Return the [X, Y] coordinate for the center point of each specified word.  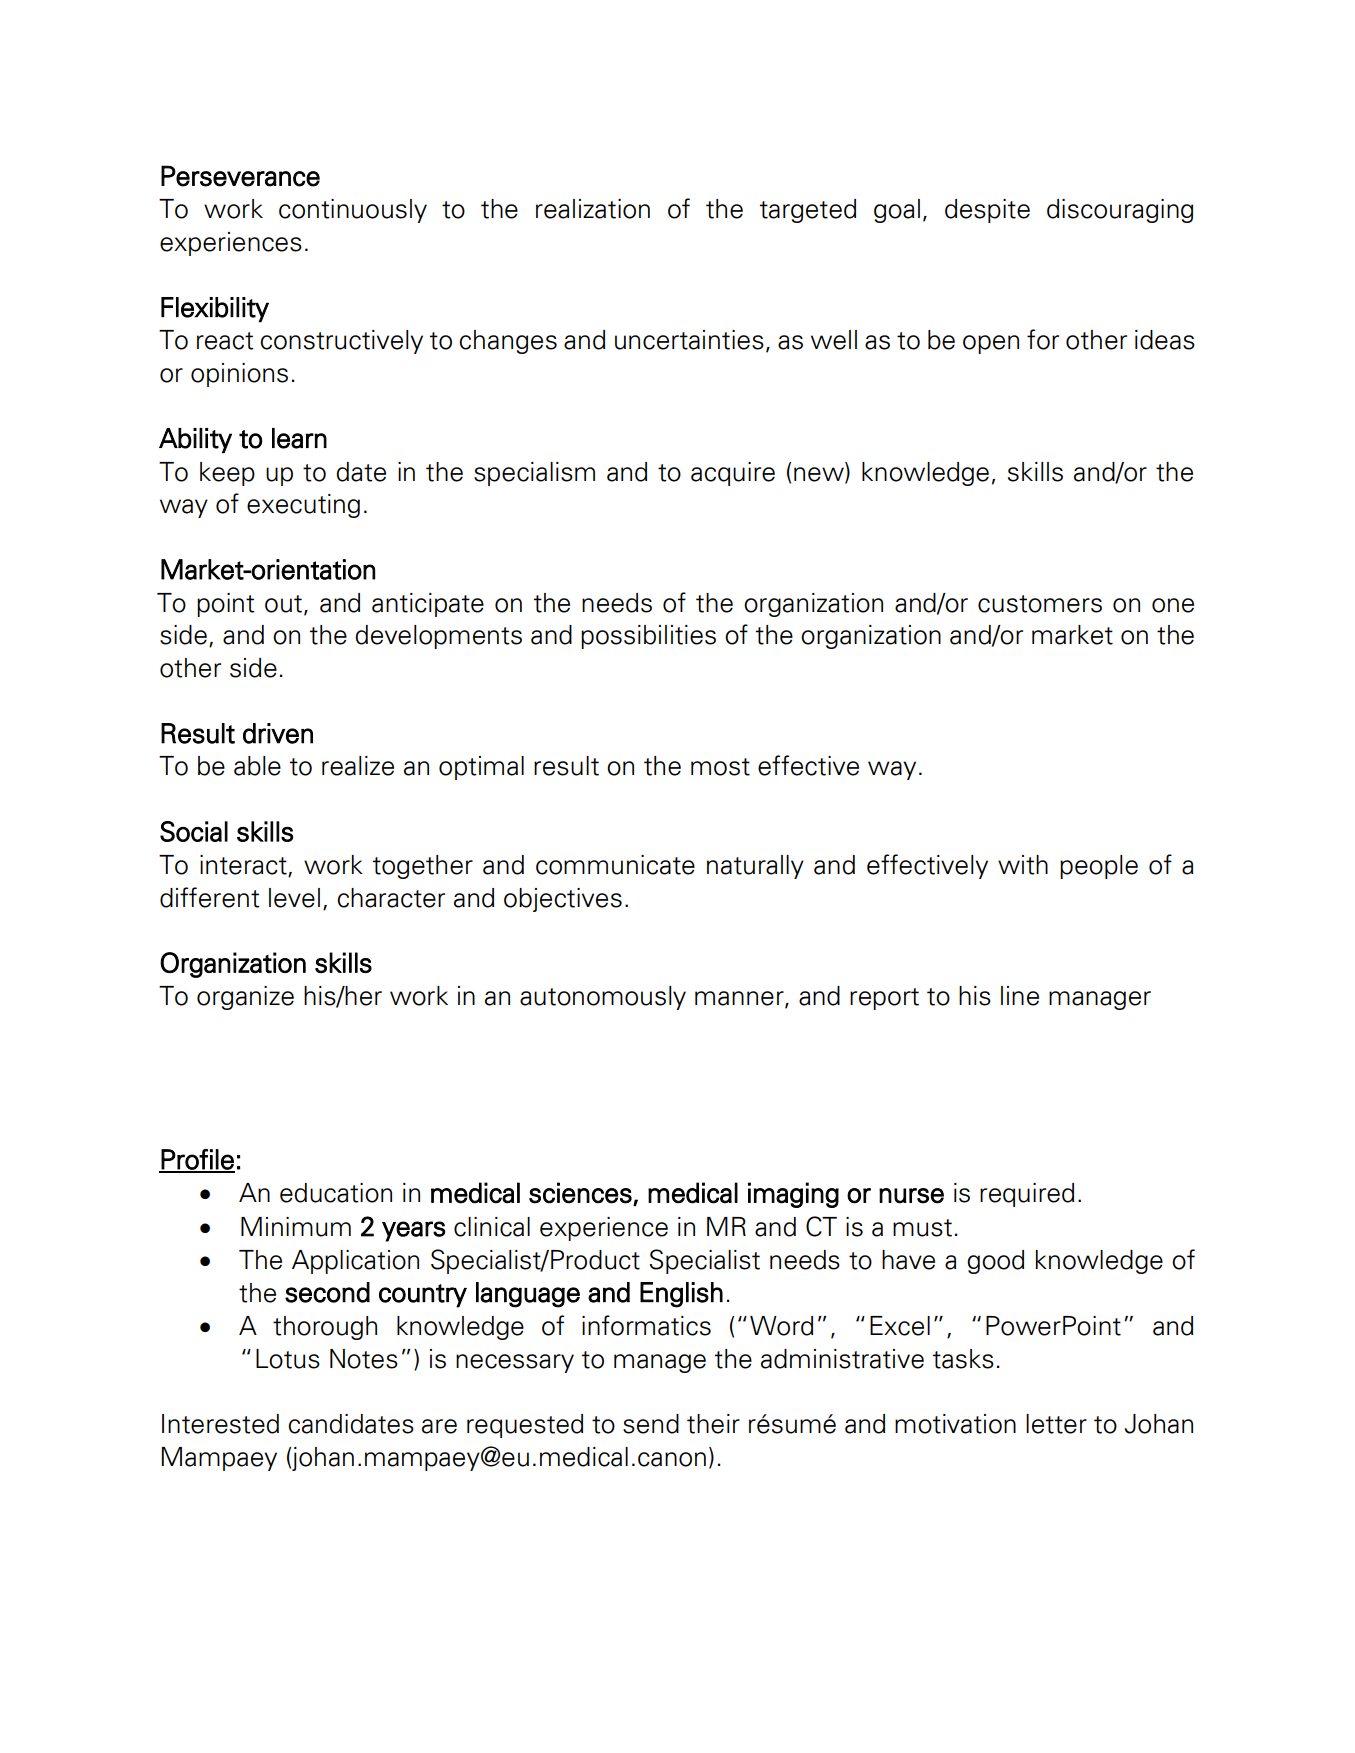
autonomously [603, 998]
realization [593, 209]
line [1020, 996]
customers [1040, 604]
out [283, 604]
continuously [353, 211]
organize [245, 998]
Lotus [288, 1359]
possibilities [648, 637]
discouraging [1120, 211]
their [713, 1424]
